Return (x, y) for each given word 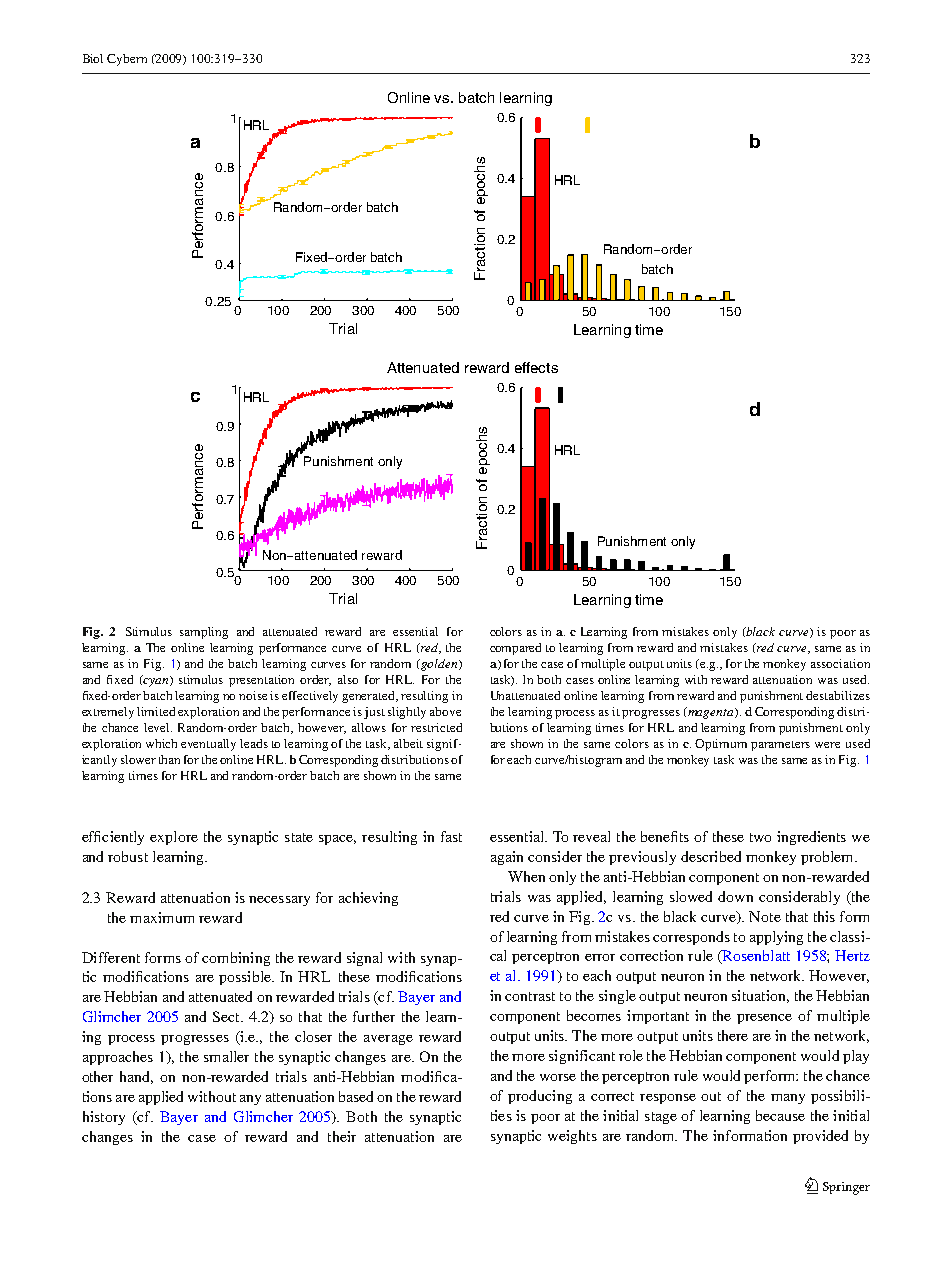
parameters (780, 746)
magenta (710, 713)
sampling (204, 633)
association (840, 663)
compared (515, 649)
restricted (436, 727)
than (169, 759)
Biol (93, 58)
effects (536, 367)
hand (136, 1077)
